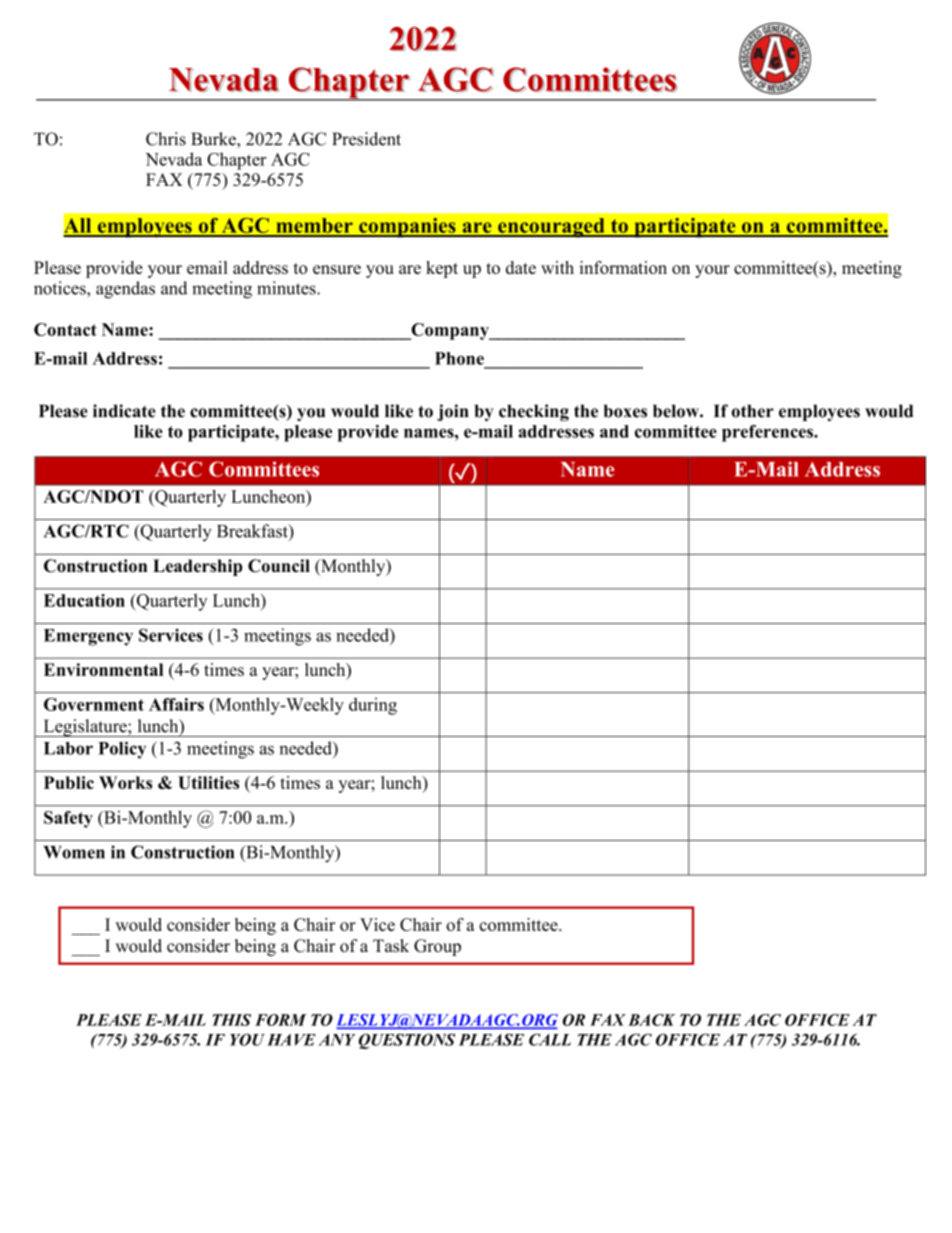 Image resolution: width=952 pixels, height=1233 pixels. I want to click on boxes, so click(625, 411).
